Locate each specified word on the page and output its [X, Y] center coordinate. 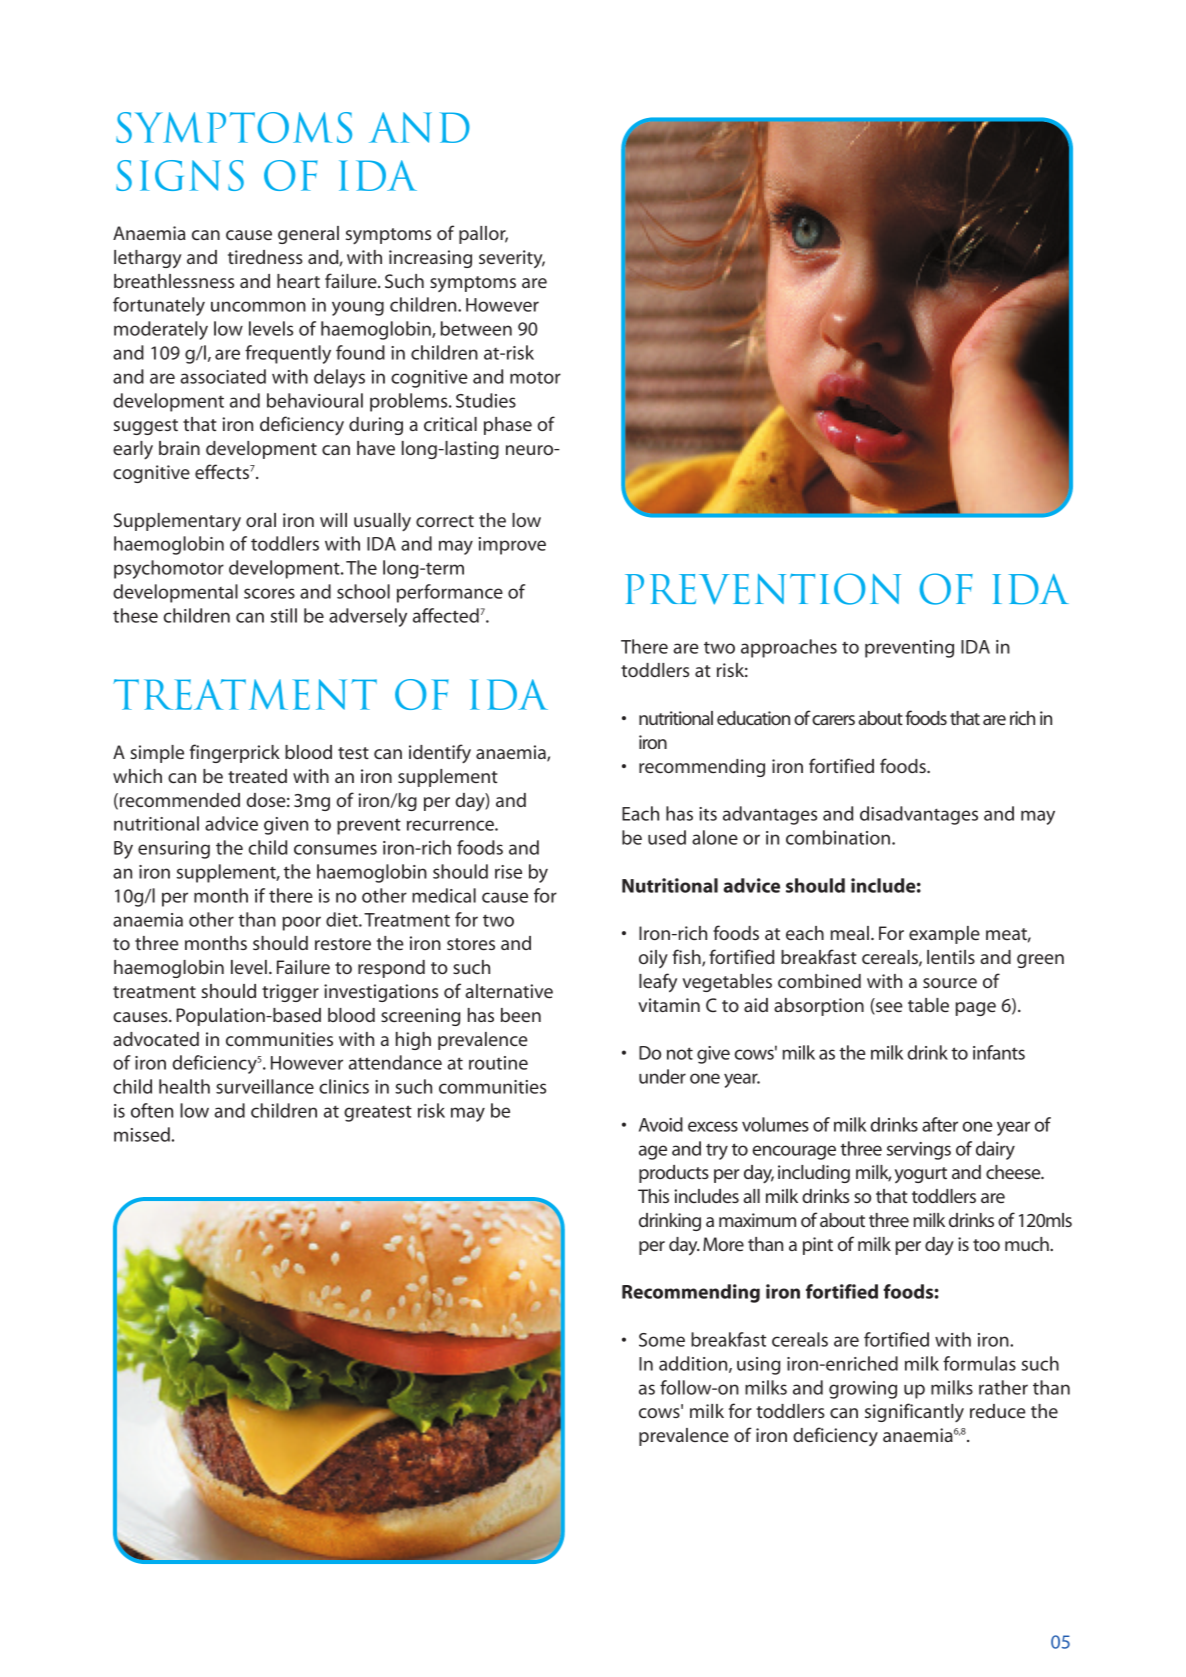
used [667, 837]
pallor [483, 235]
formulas [979, 1363]
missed [142, 1134]
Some [662, 1340]
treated [257, 776]
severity [512, 259]
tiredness [265, 257]
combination [838, 837]
